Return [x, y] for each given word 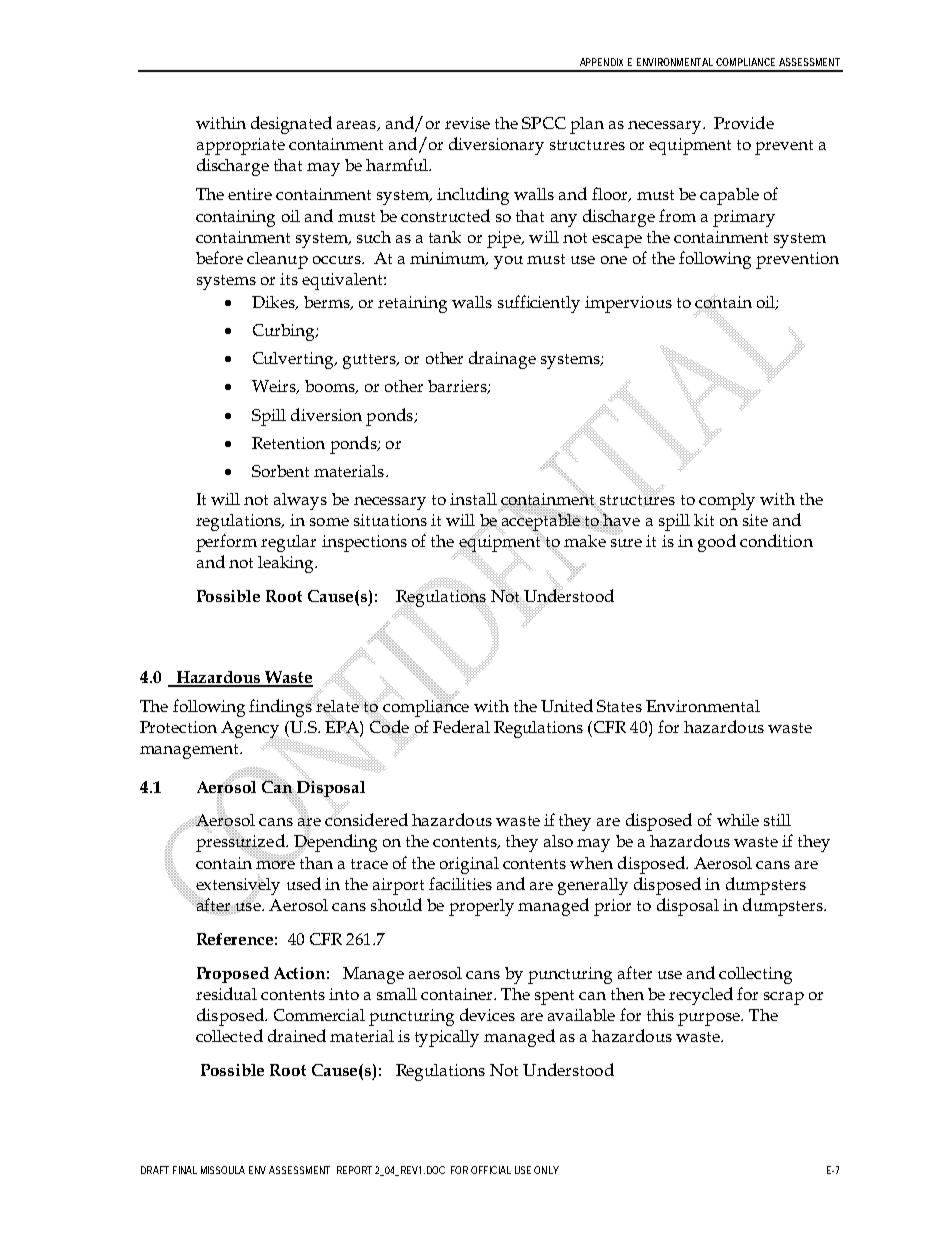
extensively [237, 886]
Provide [744, 122]
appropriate [241, 146]
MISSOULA [223, 1170]
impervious [628, 304]
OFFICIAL [491, 1170]
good [717, 543]
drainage [502, 360]
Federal [461, 726]
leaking [287, 564]
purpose [710, 1019]
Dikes [274, 303]
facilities [460, 883]
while [738, 820]
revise [467, 123]
